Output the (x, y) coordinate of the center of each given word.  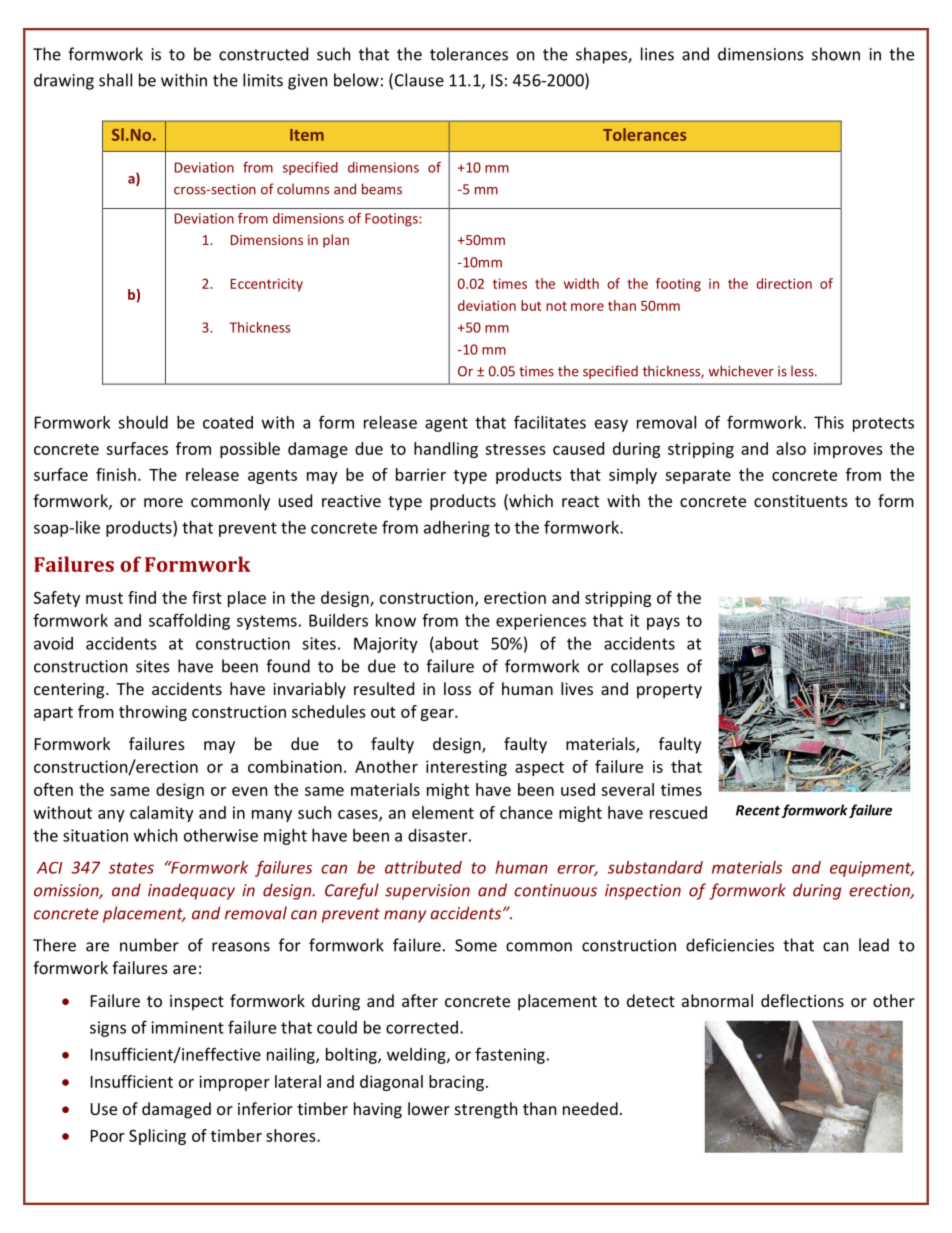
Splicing (157, 1137)
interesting (466, 768)
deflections (802, 1000)
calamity (162, 814)
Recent (758, 810)
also (791, 448)
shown (836, 54)
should (143, 422)
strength (486, 1110)
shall (115, 80)
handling (446, 450)
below (356, 80)
